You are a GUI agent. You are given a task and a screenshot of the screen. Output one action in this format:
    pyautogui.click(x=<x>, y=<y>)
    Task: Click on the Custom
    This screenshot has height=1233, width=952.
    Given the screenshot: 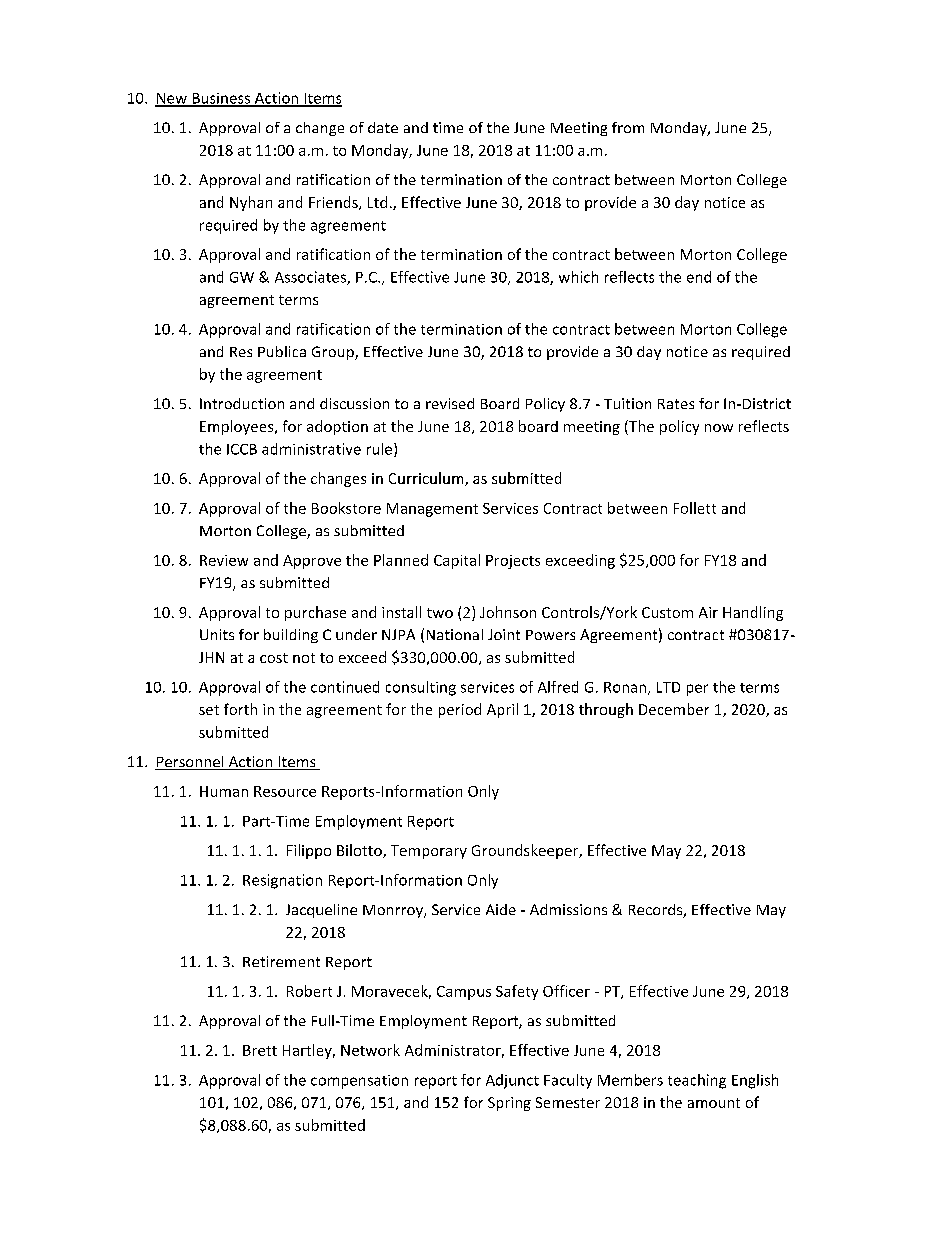 What is the action you would take?
    pyautogui.click(x=667, y=612)
